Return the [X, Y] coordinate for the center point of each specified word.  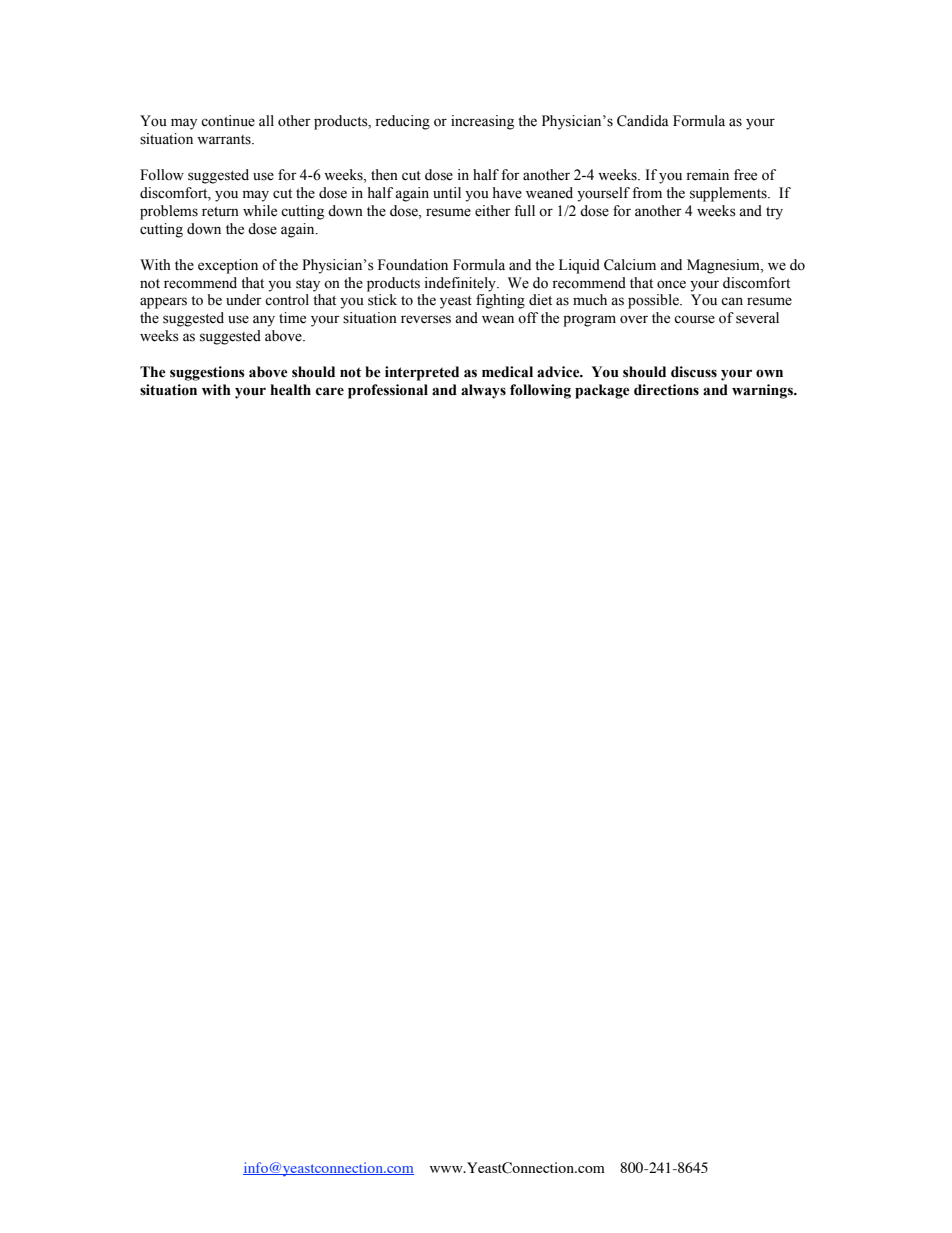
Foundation [413, 265]
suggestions [207, 373]
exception [228, 266]
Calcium [630, 265]
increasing [482, 122]
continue [228, 121]
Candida [643, 121]
